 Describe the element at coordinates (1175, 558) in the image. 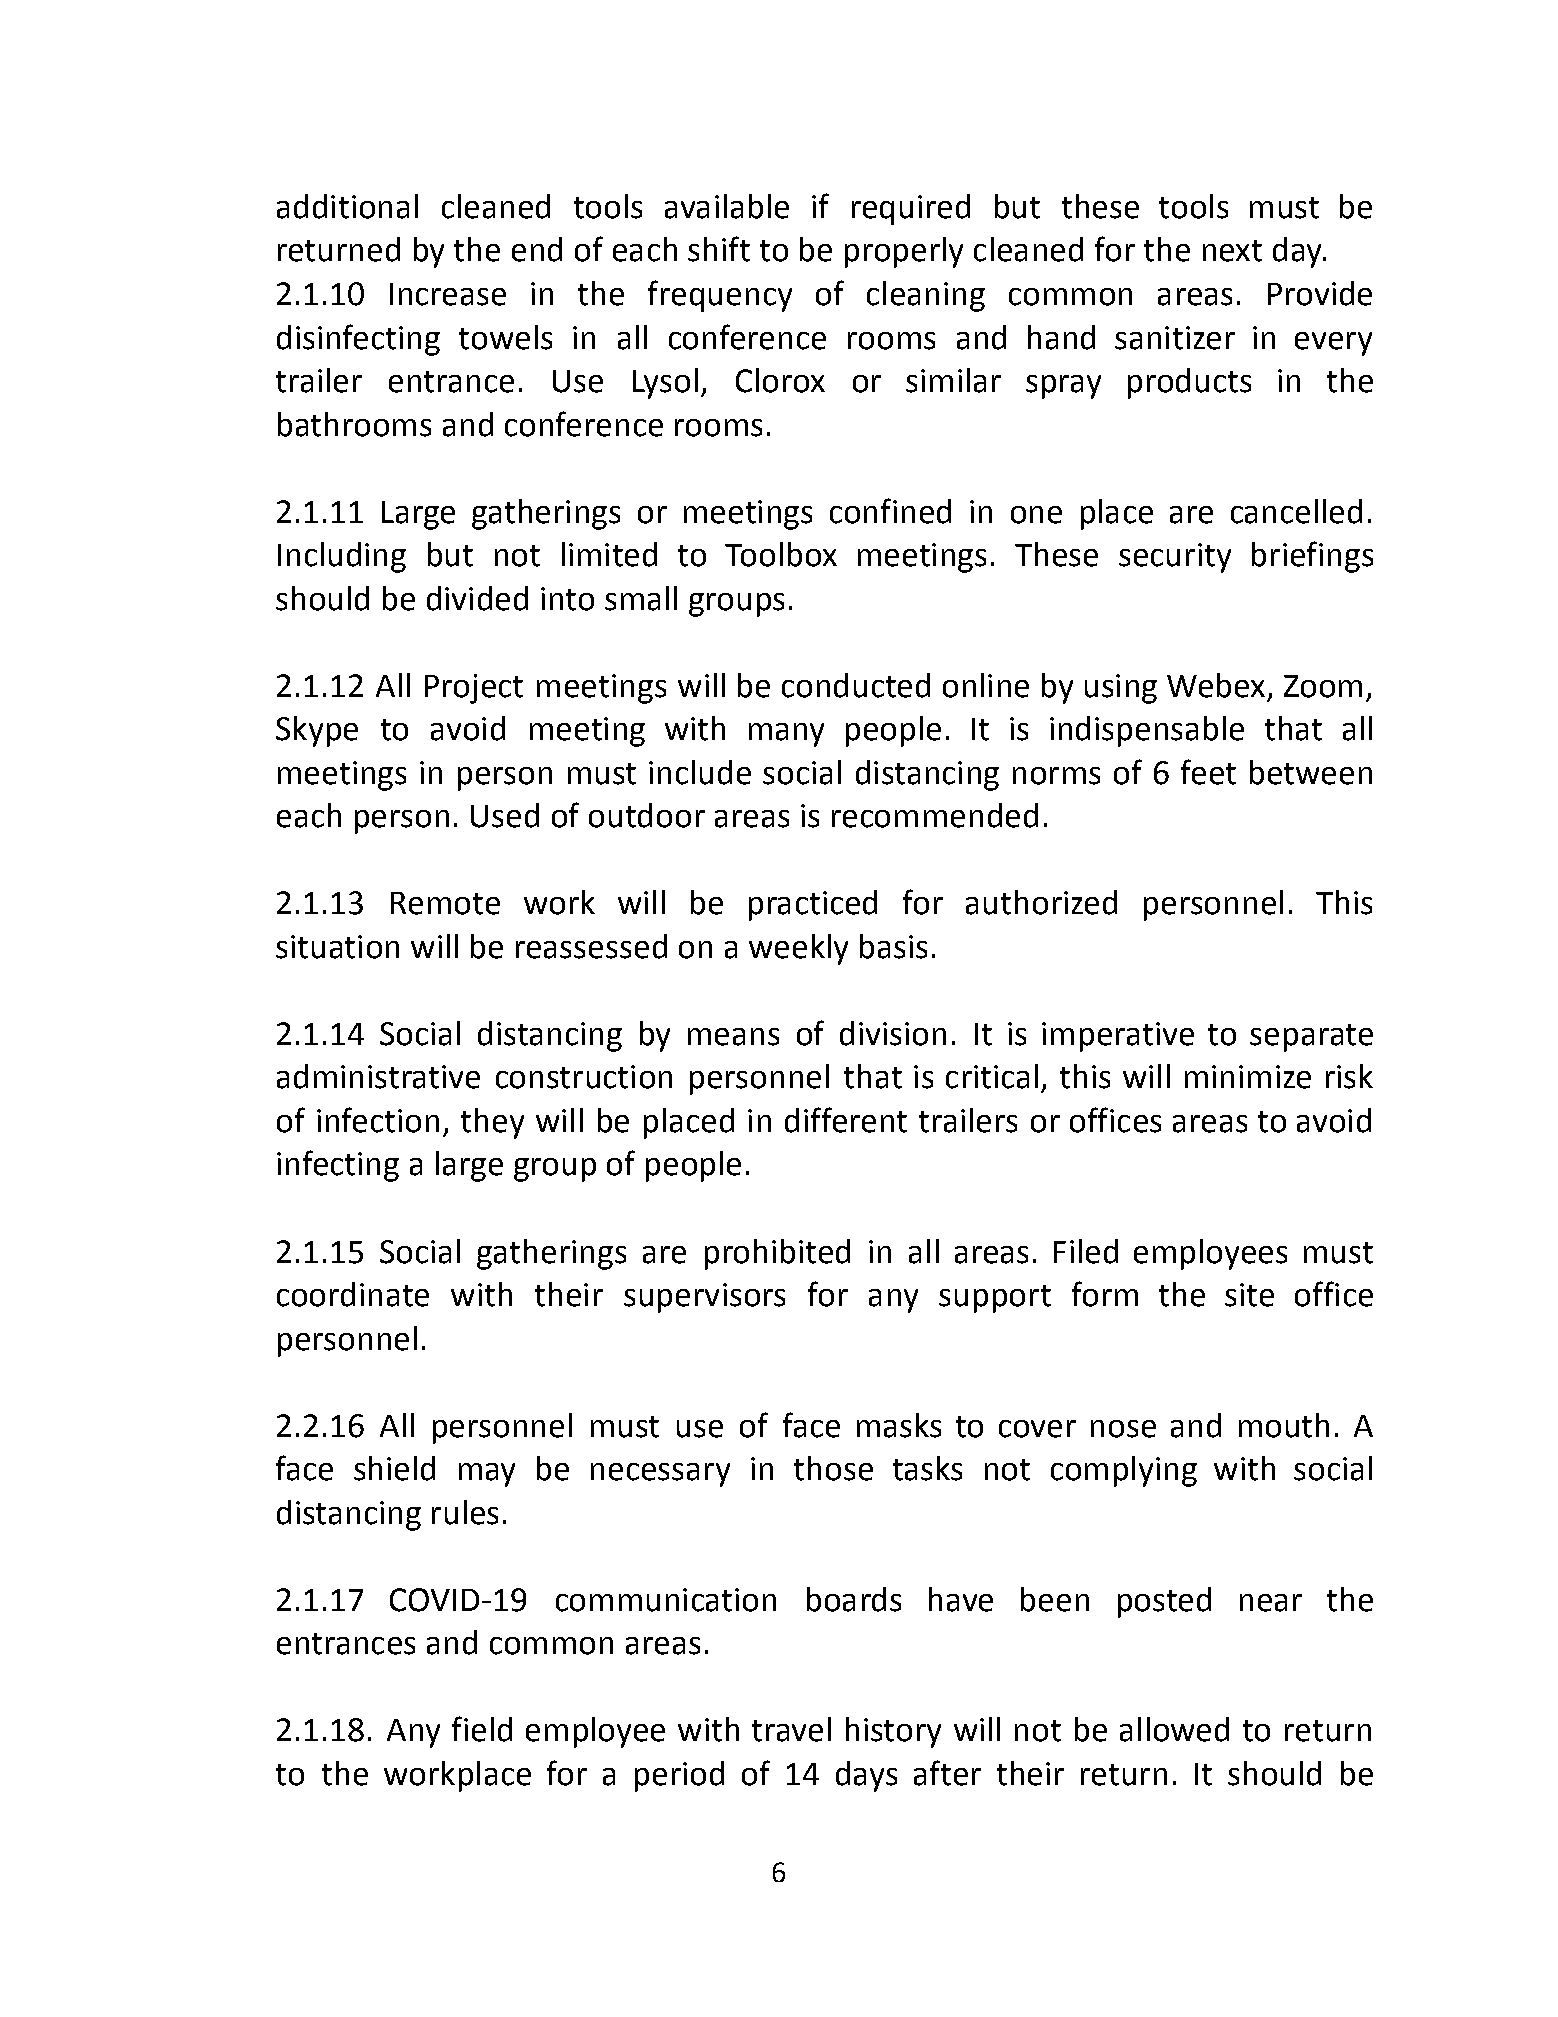

I see `security` at that location.
